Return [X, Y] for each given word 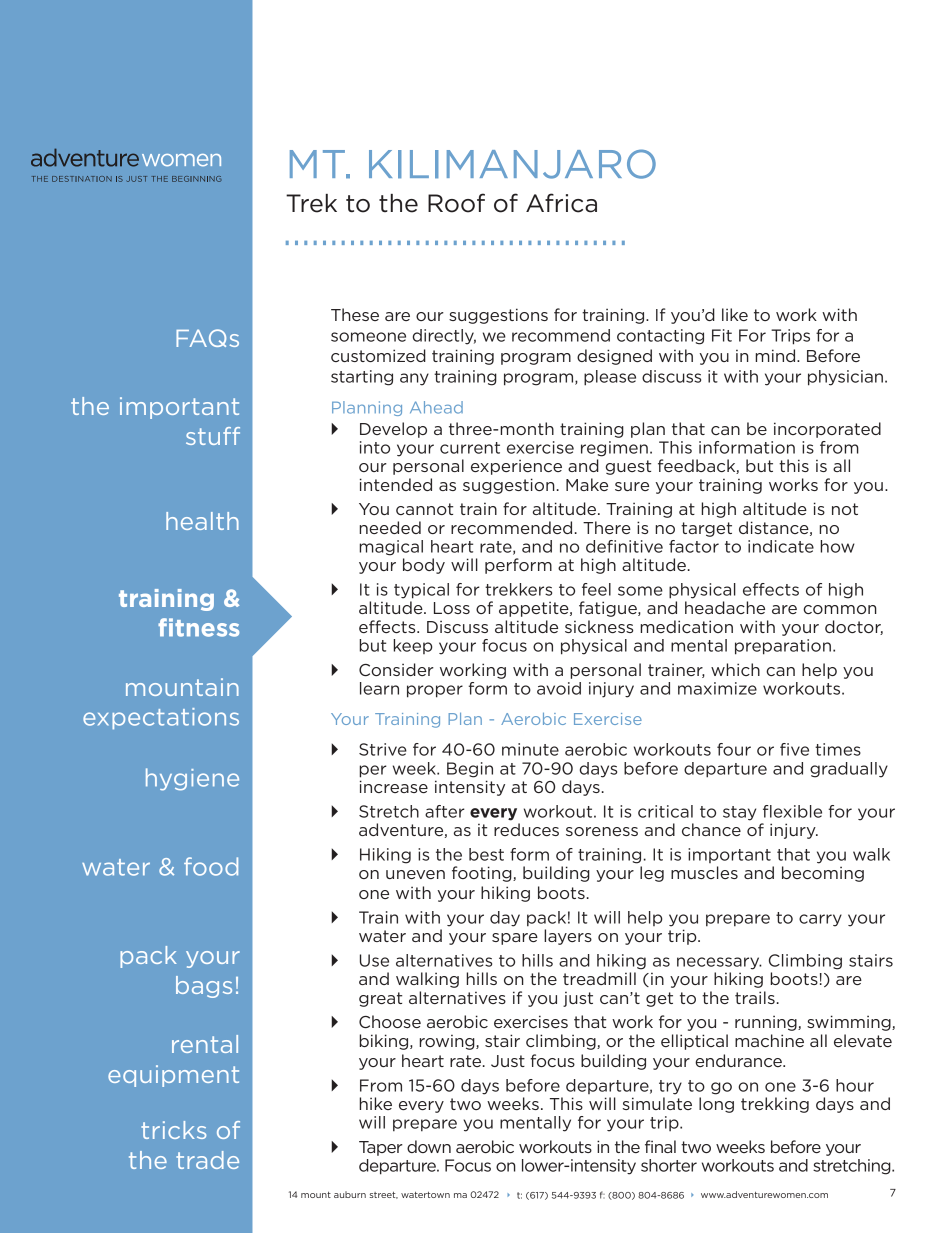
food [211, 866]
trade [207, 1160]
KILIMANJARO [512, 164]
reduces [526, 829]
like [735, 314]
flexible [792, 811]
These [355, 314]
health [202, 521]
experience [516, 467]
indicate [781, 546]
